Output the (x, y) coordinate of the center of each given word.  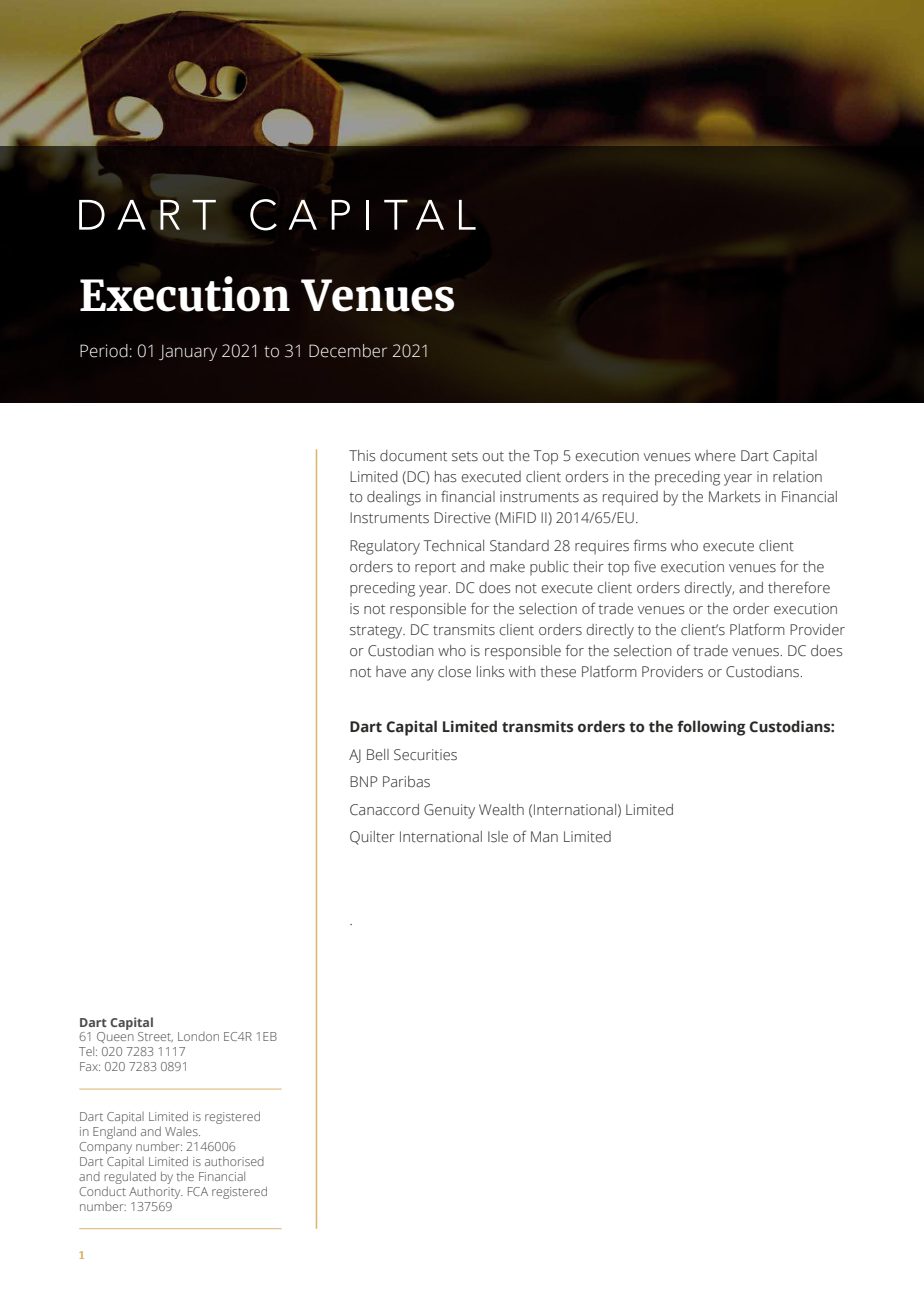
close (454, 672)
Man (544, 837)
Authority (156, 1193)
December (348, 351)
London (198, 1036)
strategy (377, 632)
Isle (498, 837)
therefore (799, 587)
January (188, 353)
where (715, 456)
